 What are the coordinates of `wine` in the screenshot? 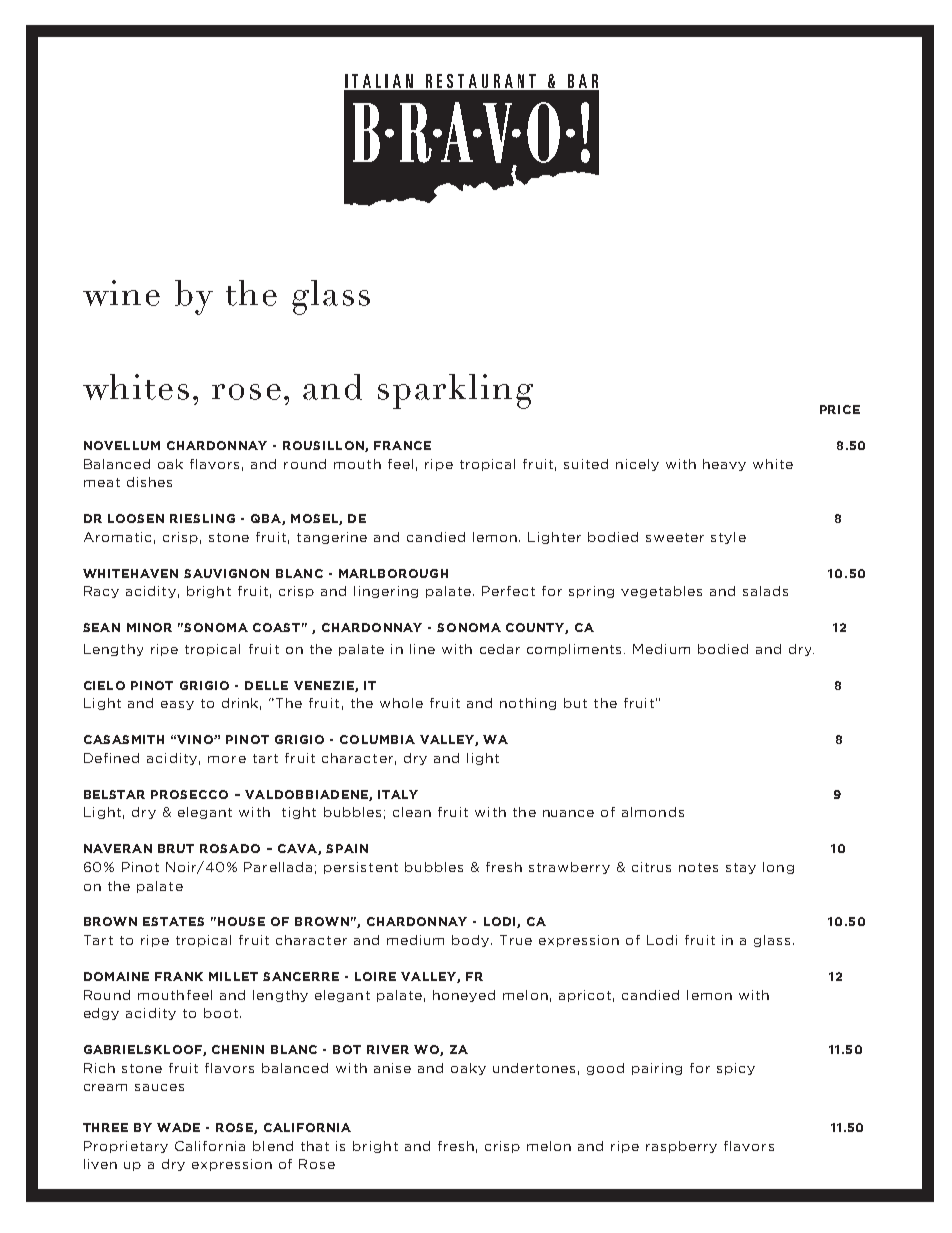 It's located at (121, 293).
